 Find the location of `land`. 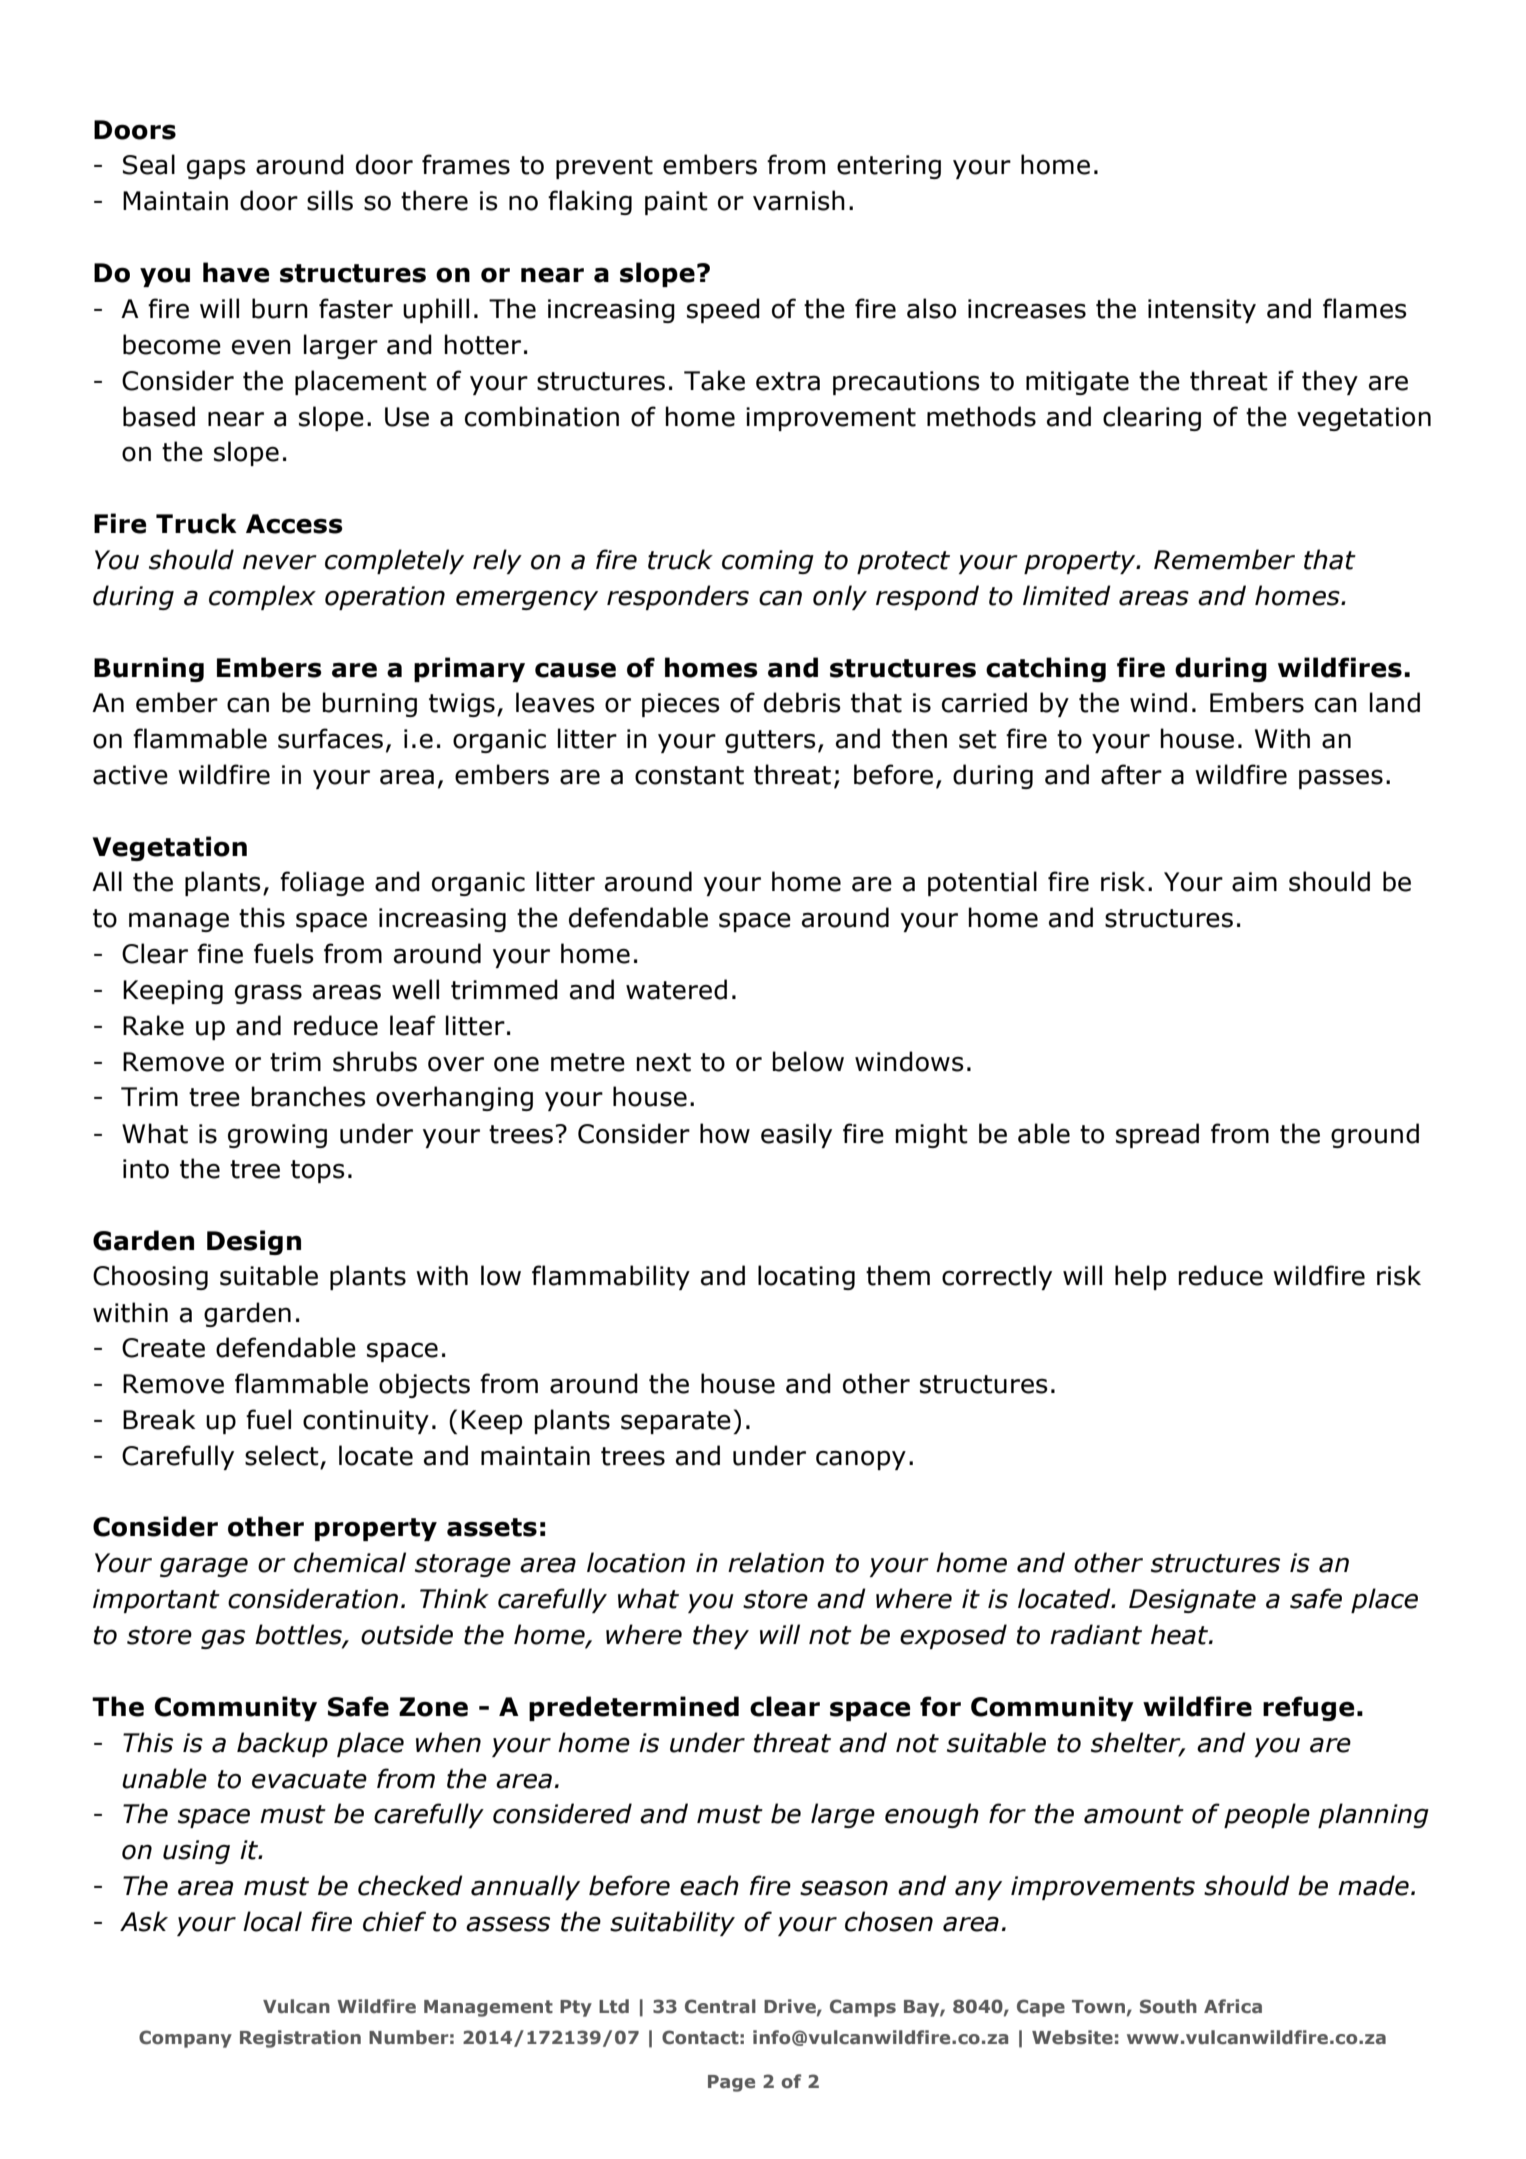

land is located at coordinates (1395, 702).
